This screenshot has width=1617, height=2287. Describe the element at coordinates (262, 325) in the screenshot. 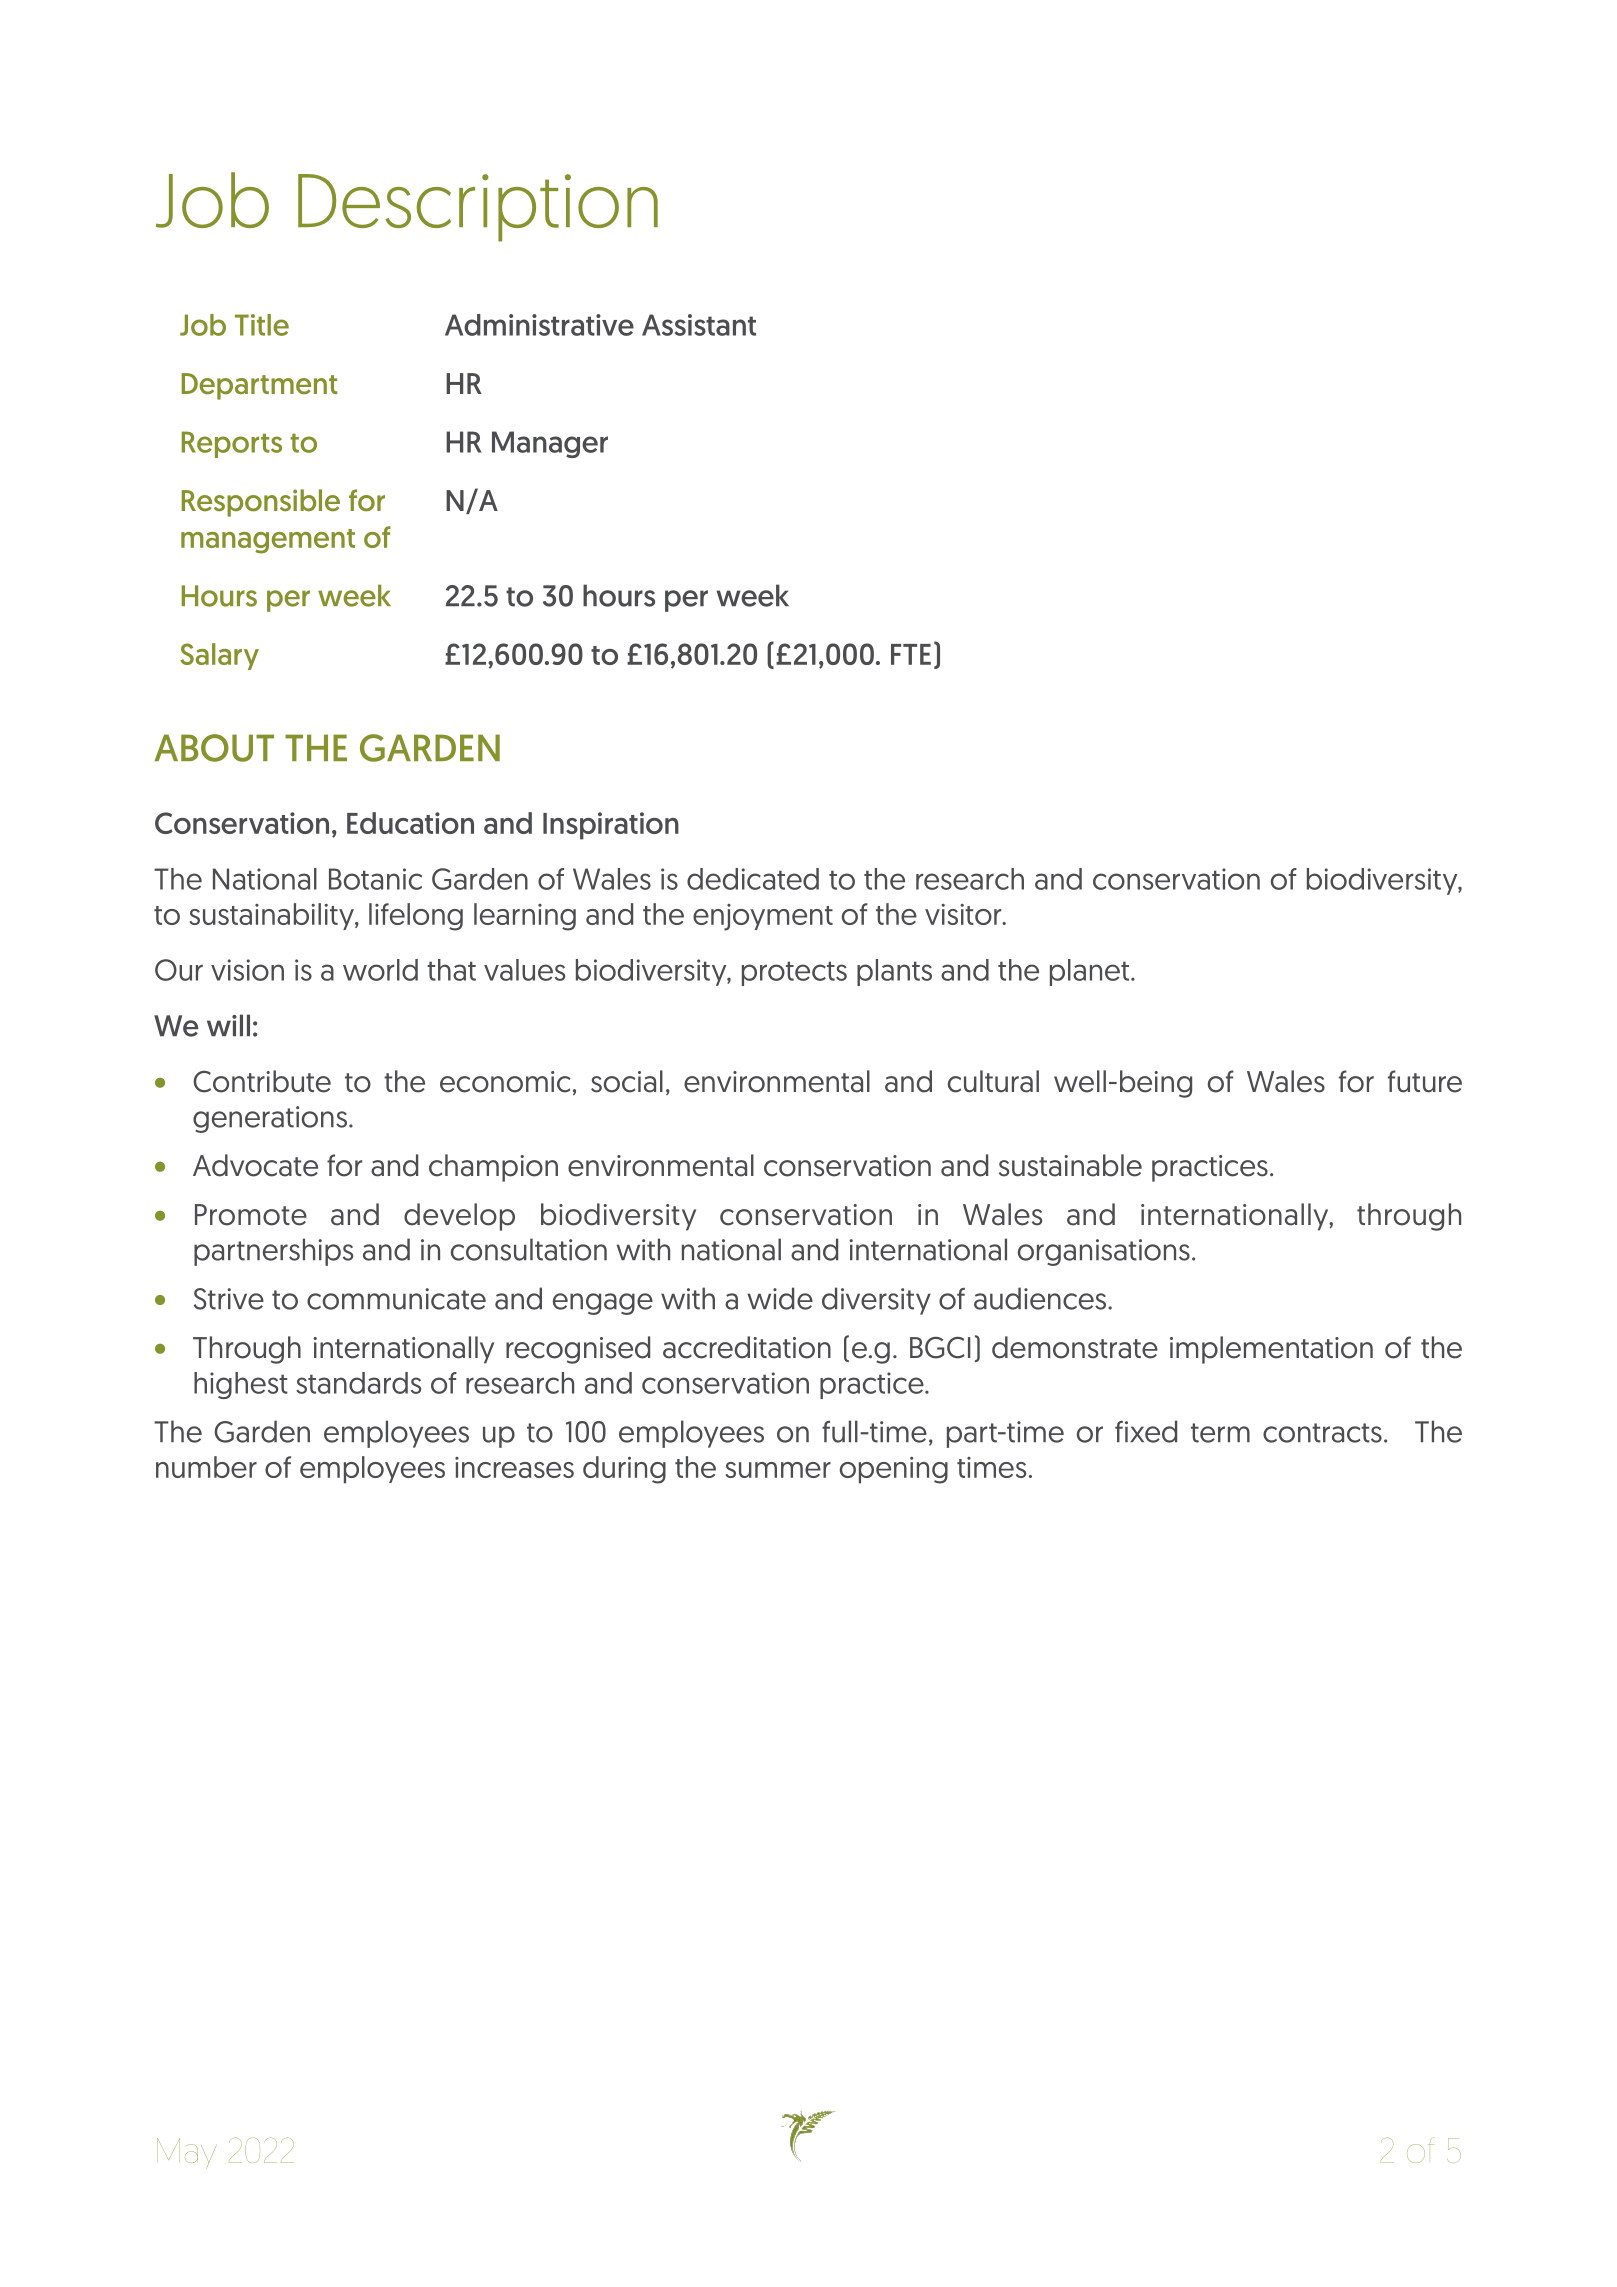

I see `Title` at that location.
